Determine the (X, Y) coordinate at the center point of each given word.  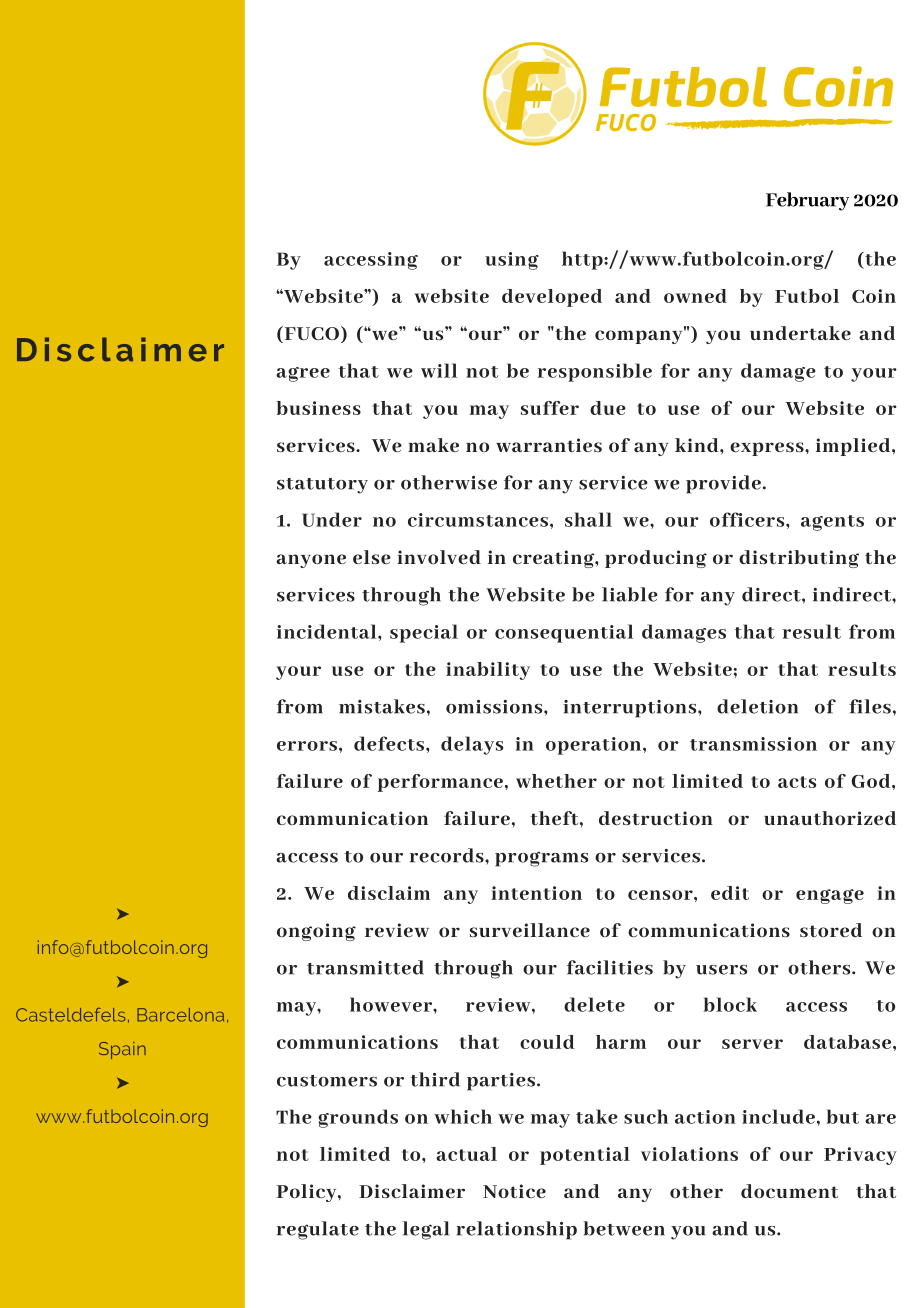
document (789, 1191)
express (768, 449)
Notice (514, 1191)
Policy (308, 1193)
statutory (322, 486)
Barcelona (180, 1015)
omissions (495, 707)
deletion (757, 706)
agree (303, 374)
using (512, 261)
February (807, 201)
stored (831, 930)
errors (307, 746)
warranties (549, 445)
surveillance (530, 930)
